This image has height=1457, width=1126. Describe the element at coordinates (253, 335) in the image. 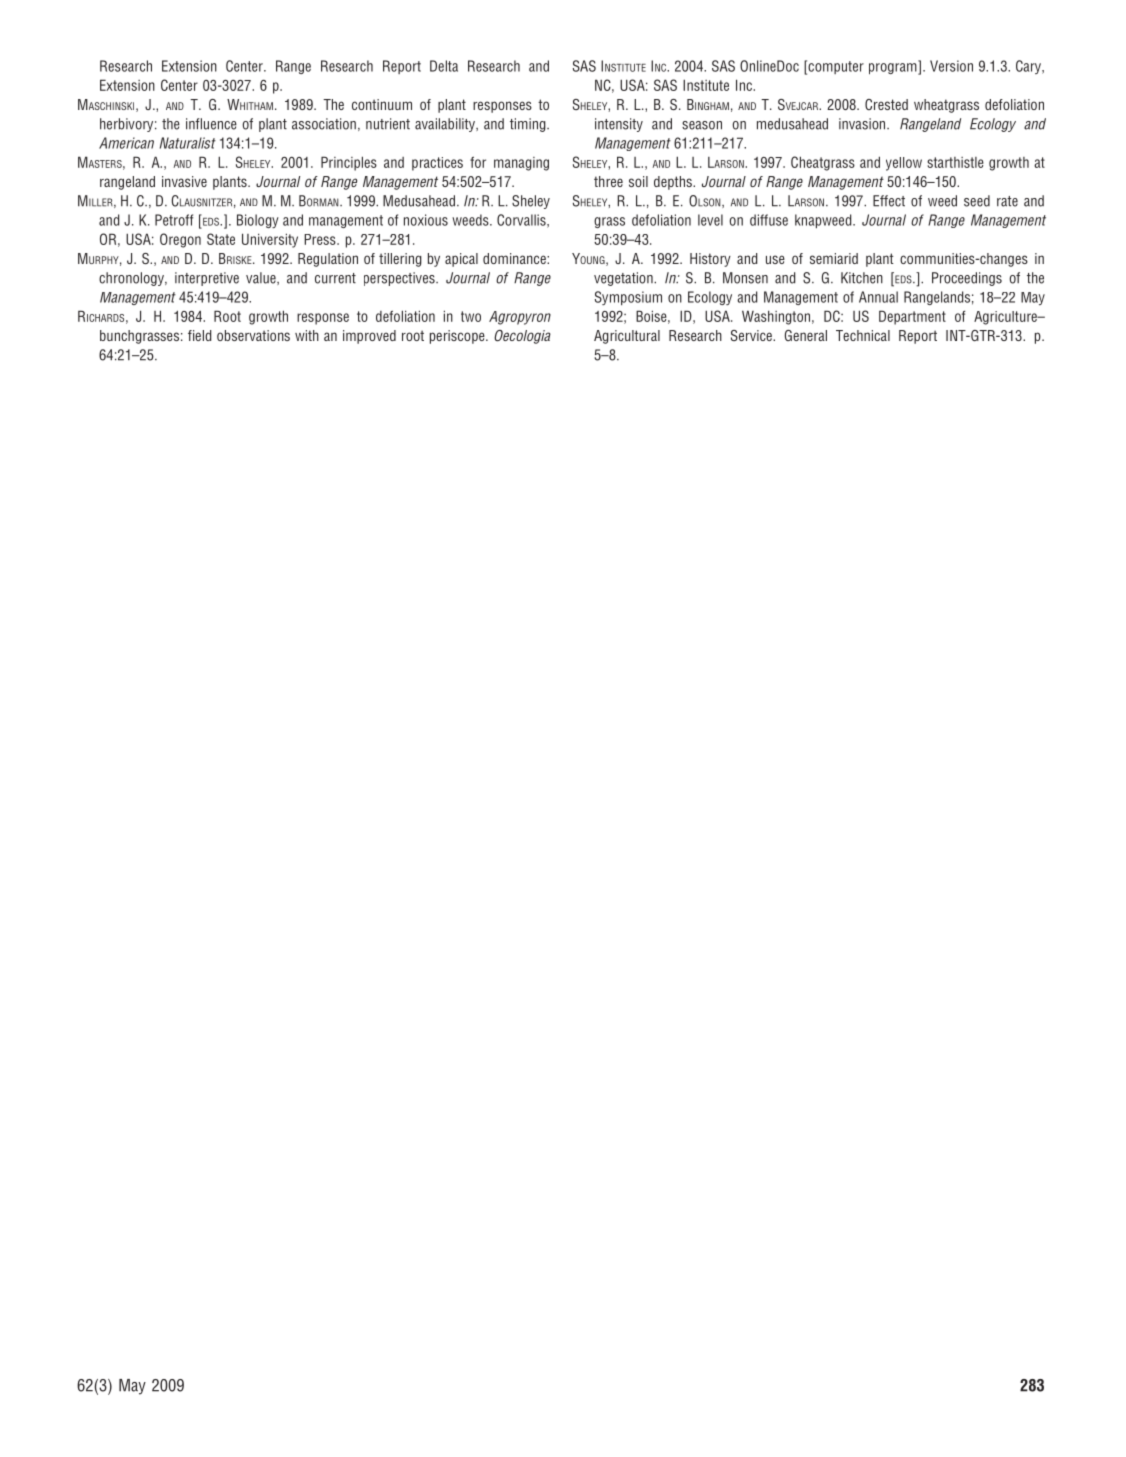

I see `observations` at that location.
